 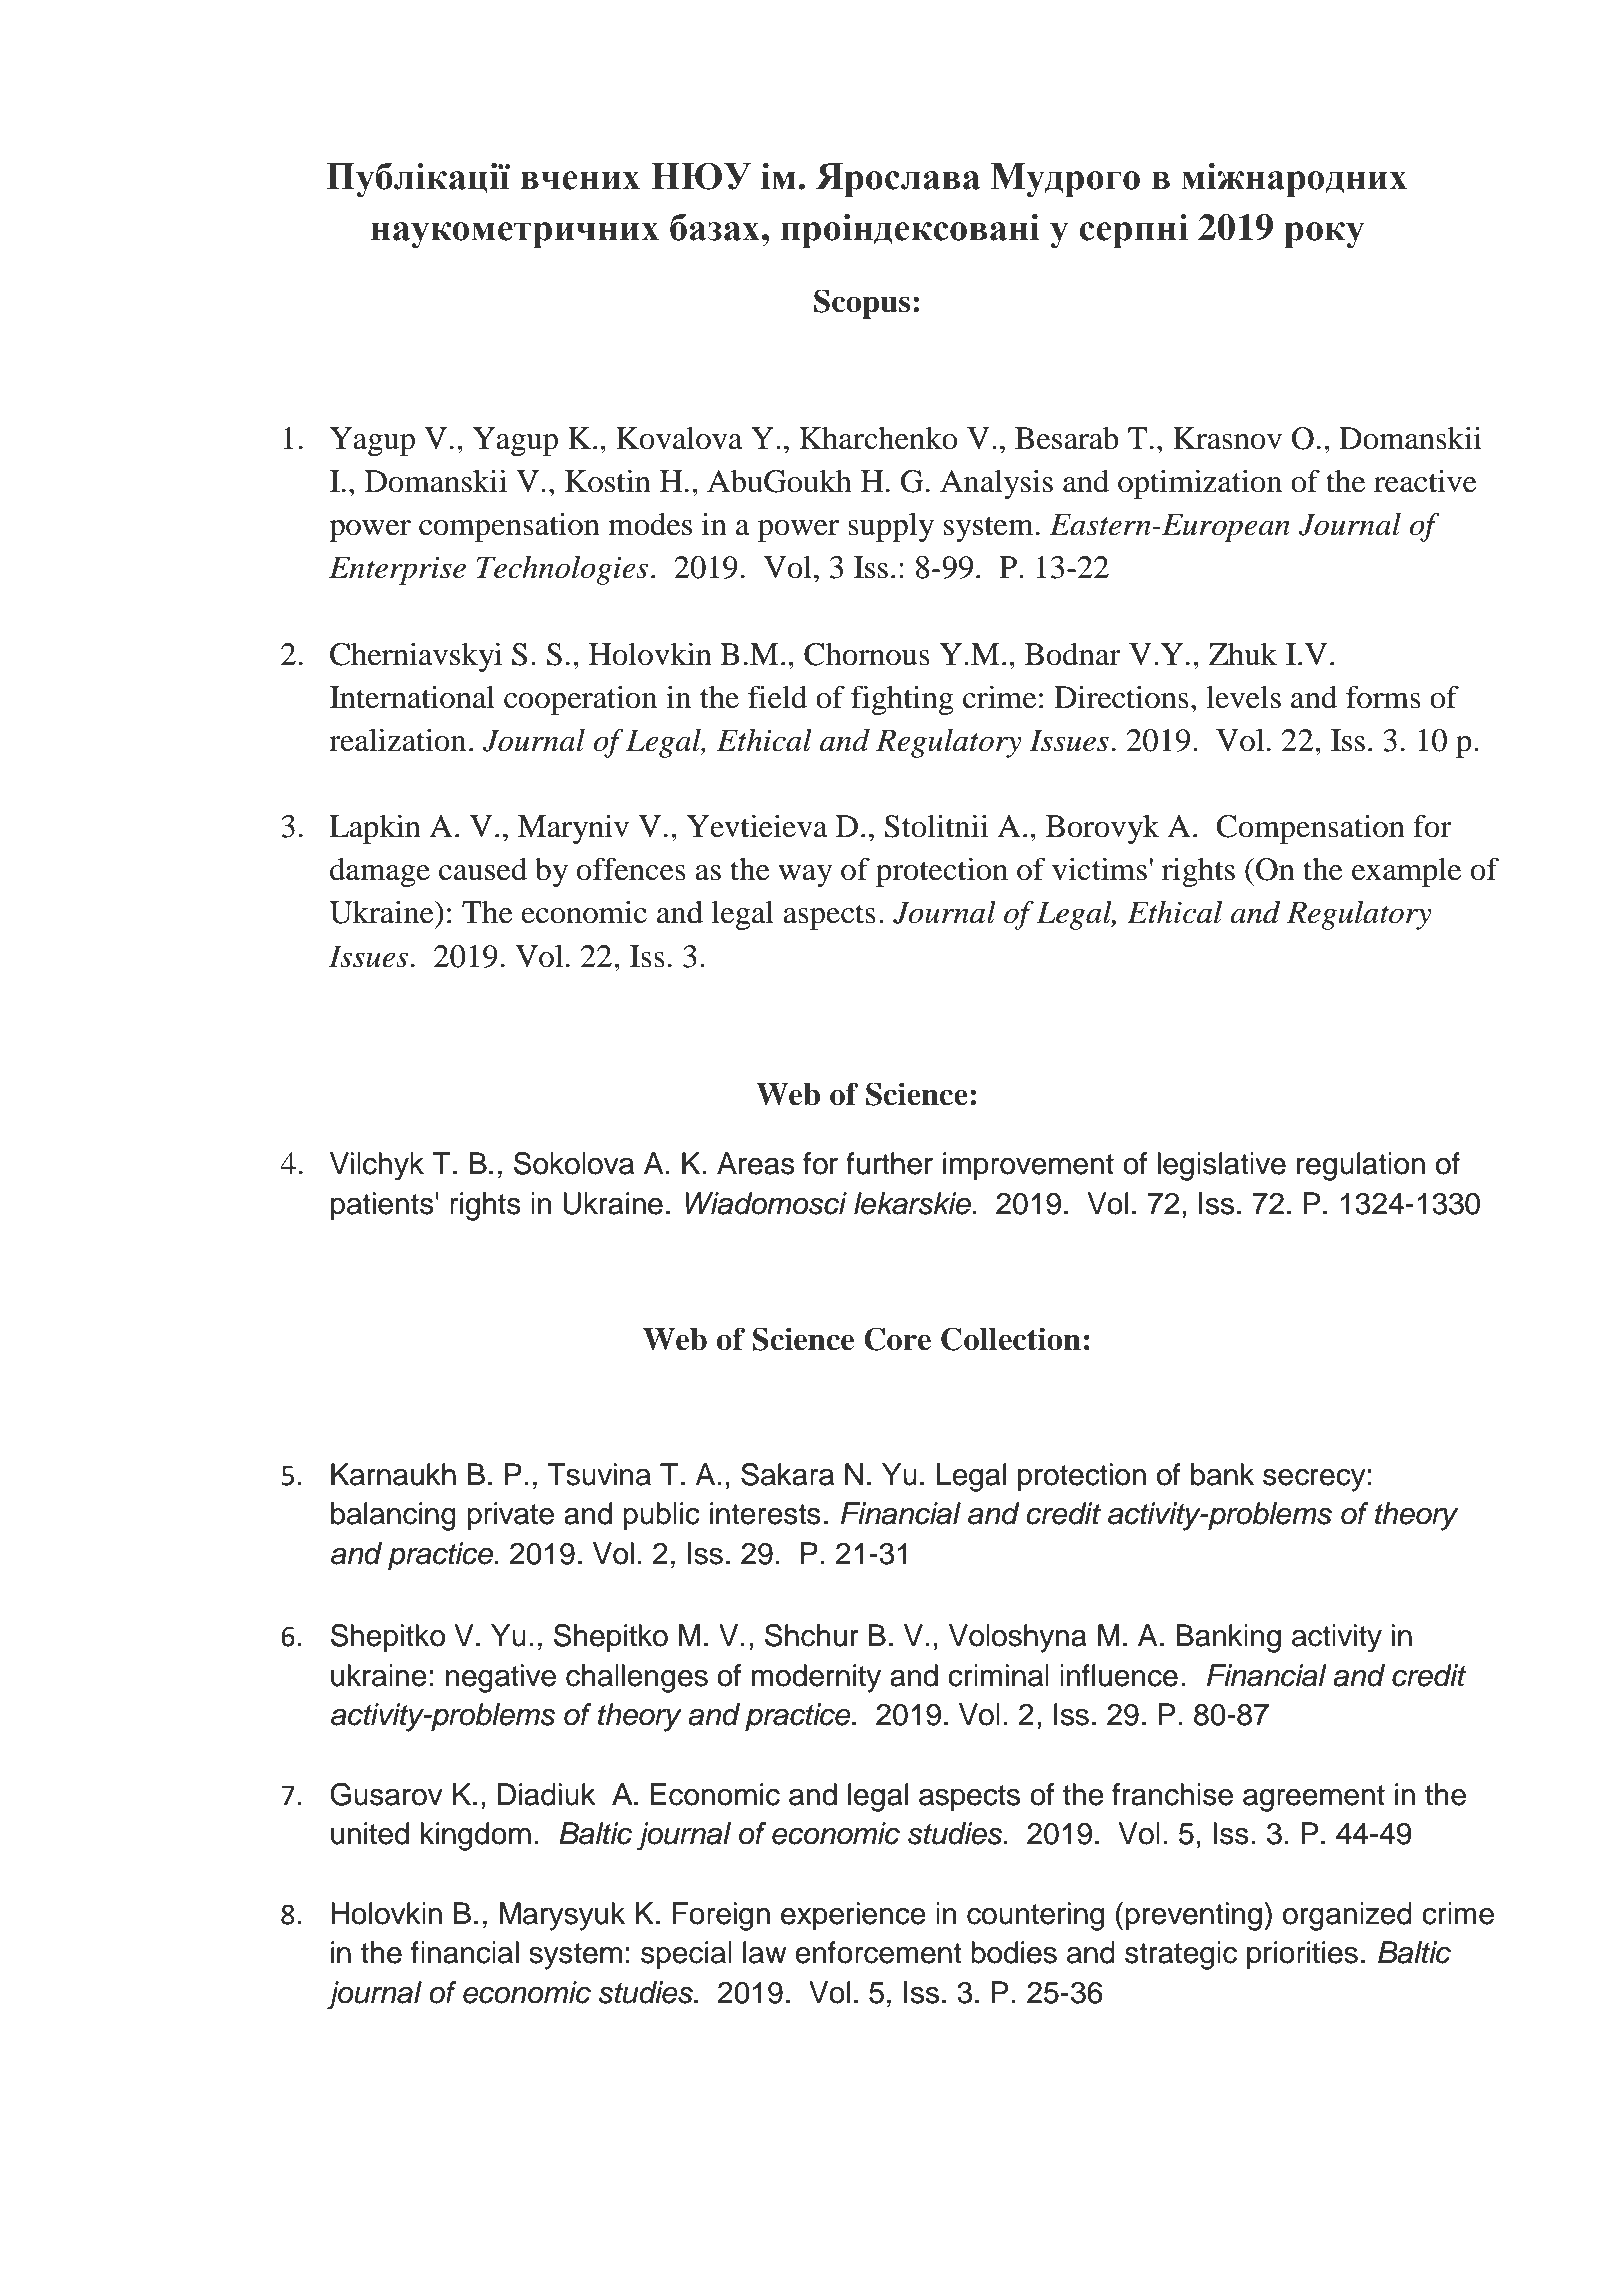 What do you see at coordinates (1347, 1916) in the screenshot?
I see `organized` at bounding box center [1347, 1916].
